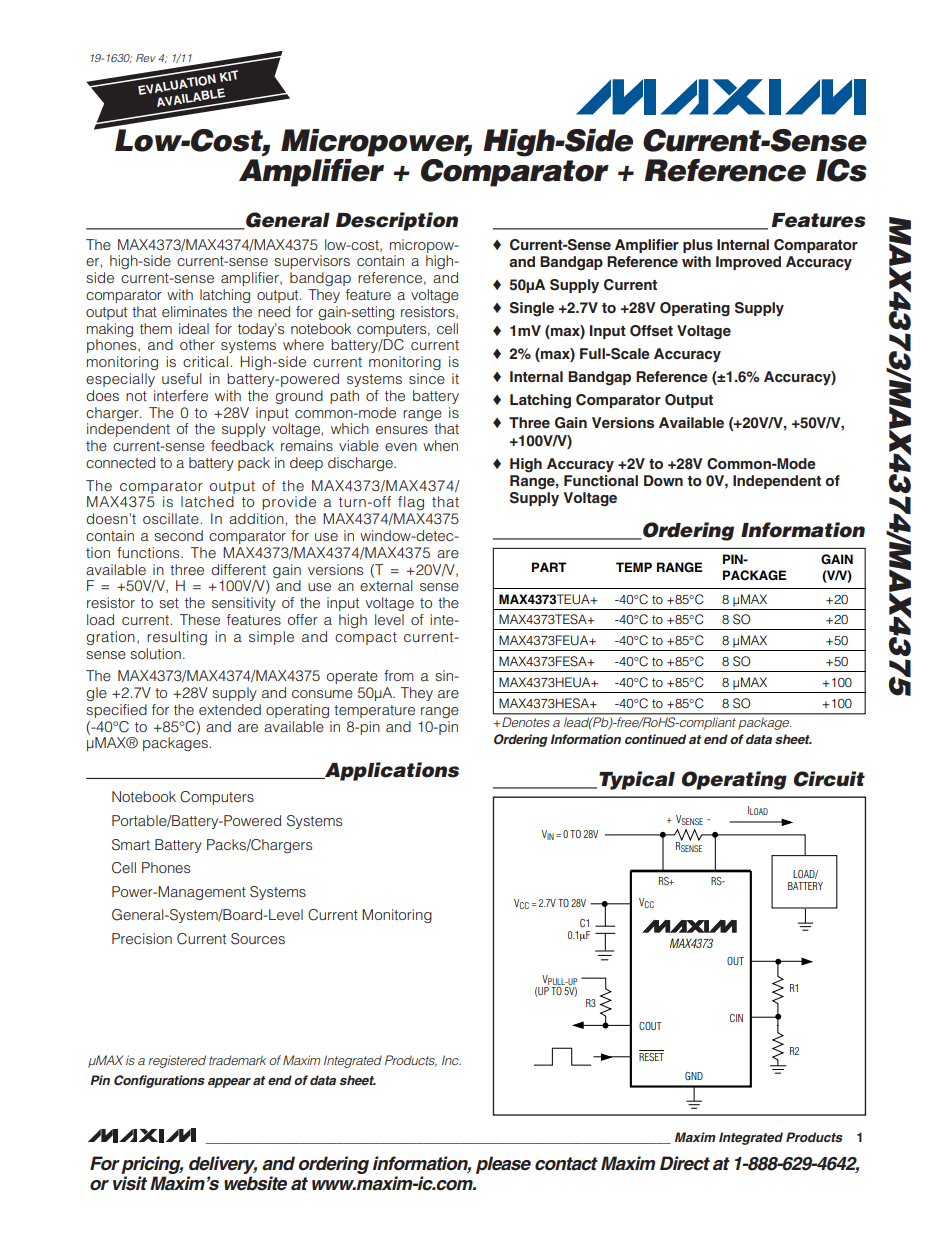 The image size is (952, 1233). Describe the element at coordinates (698, 246) in the page. I see `plus` at that location.
